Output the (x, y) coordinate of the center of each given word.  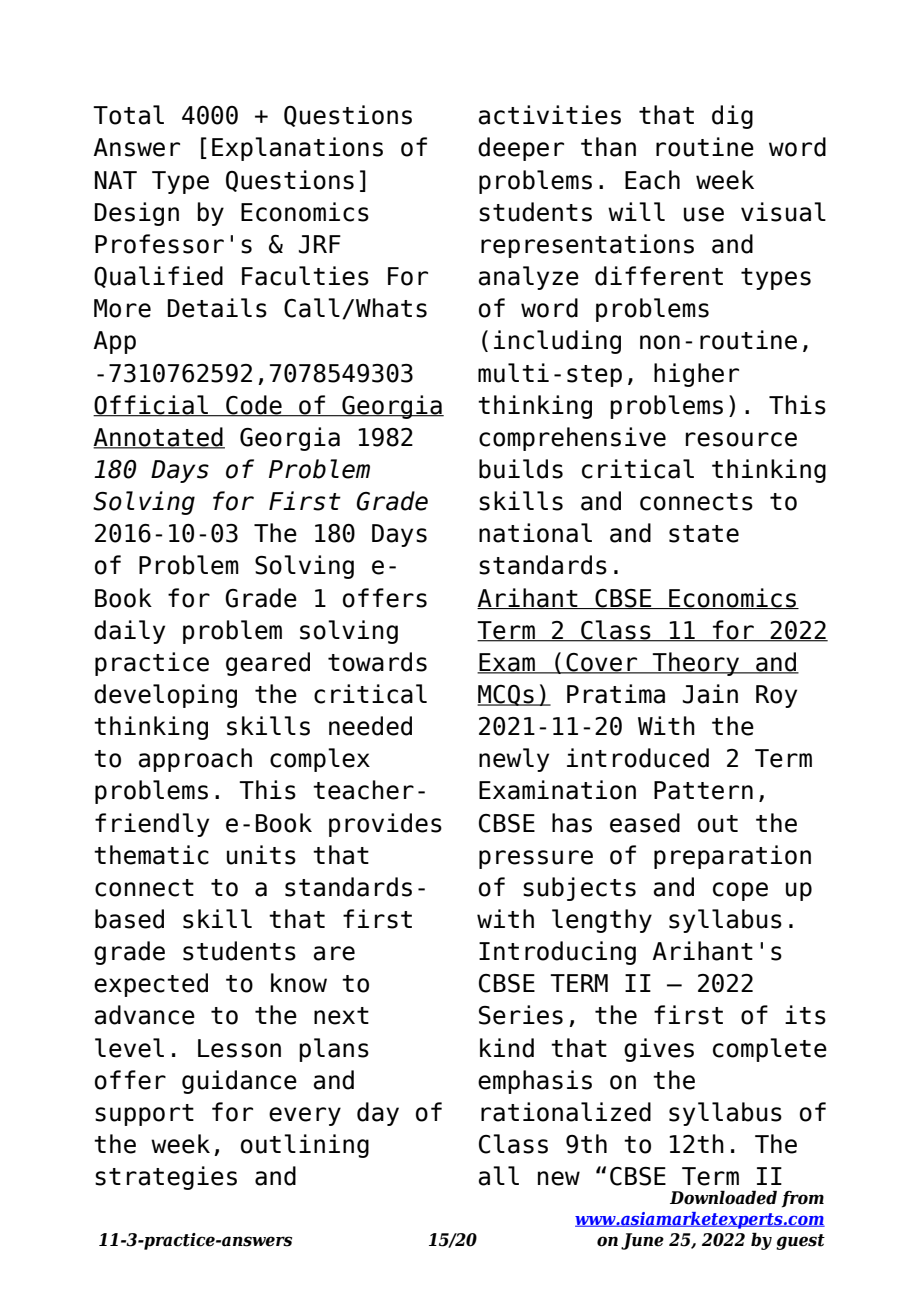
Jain (710, 694)
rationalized (566, 1112)
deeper (521, 149)
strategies (166, 1178)
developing (165, 696)
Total (128, 115)
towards (377, 662)
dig (732, 117)
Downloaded (723, 1197)
